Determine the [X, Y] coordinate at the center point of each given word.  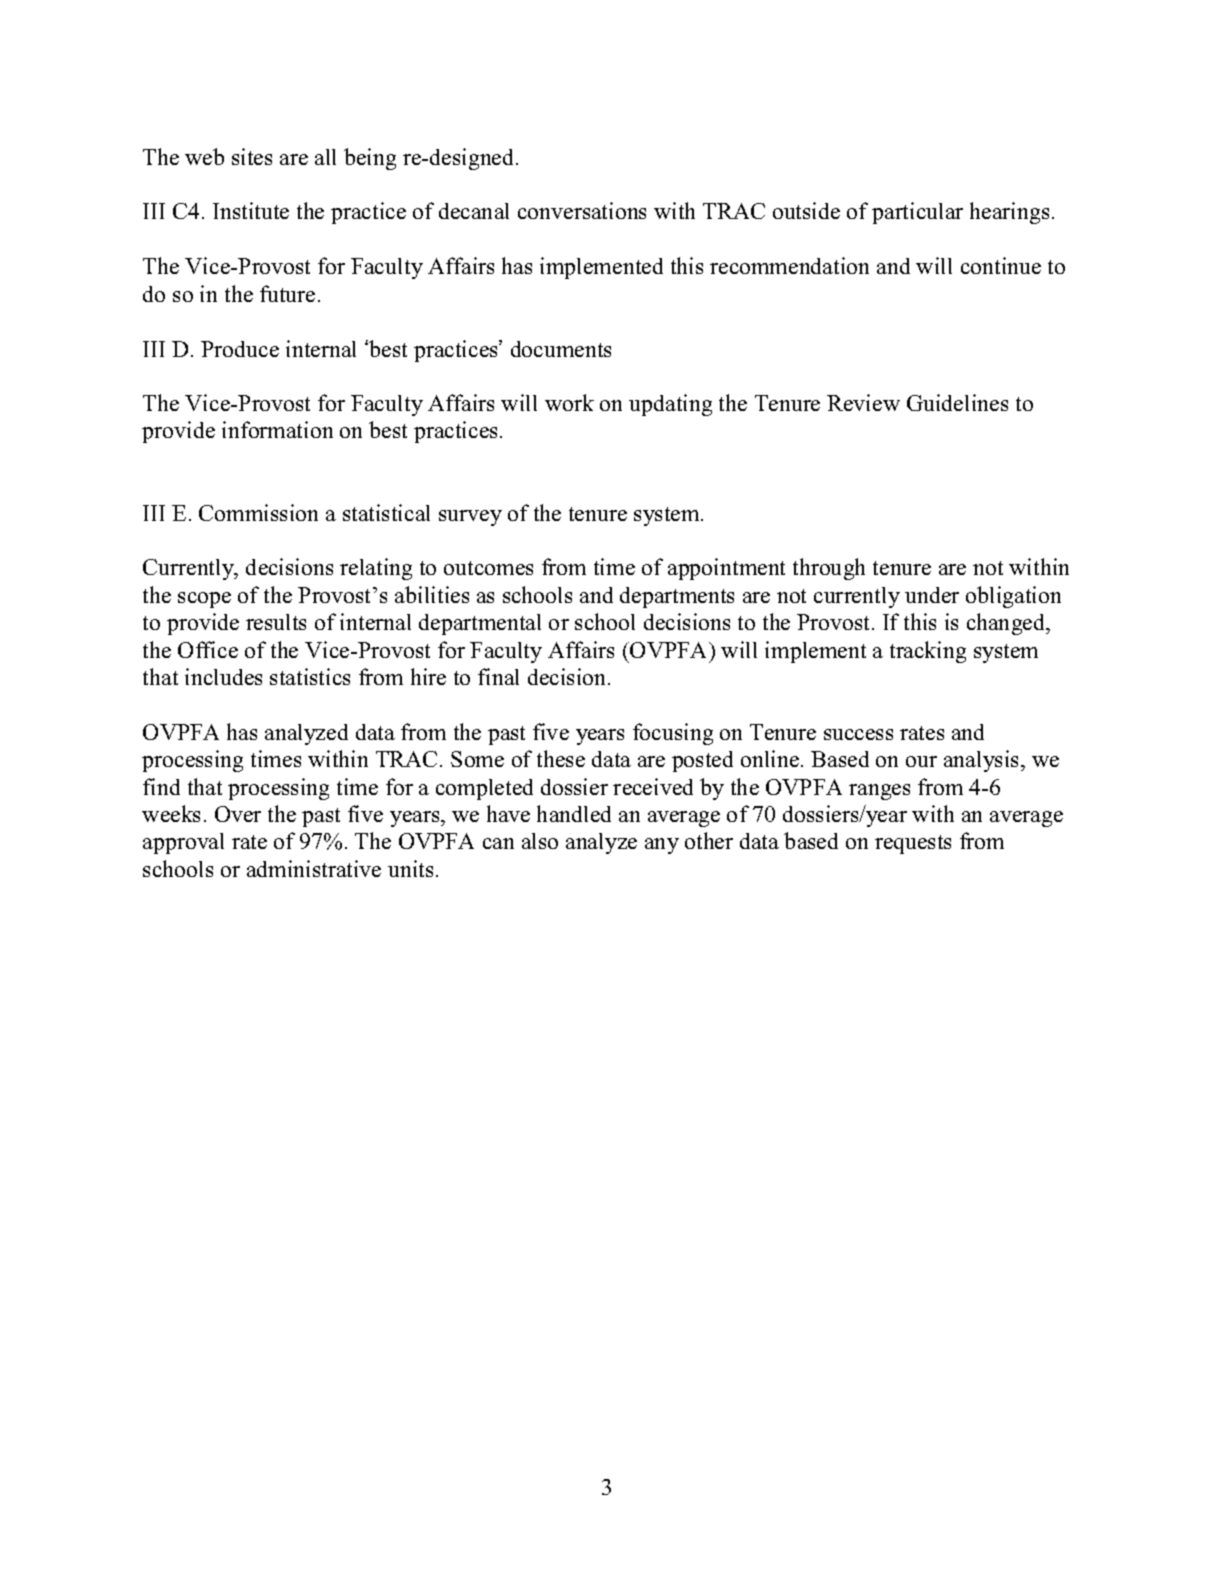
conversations [582, 210]
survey [470, 518]
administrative [314, 868]
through [829, 569]
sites [252, 156]
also [540, 841]
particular [917, 213]
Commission [258, 512]
